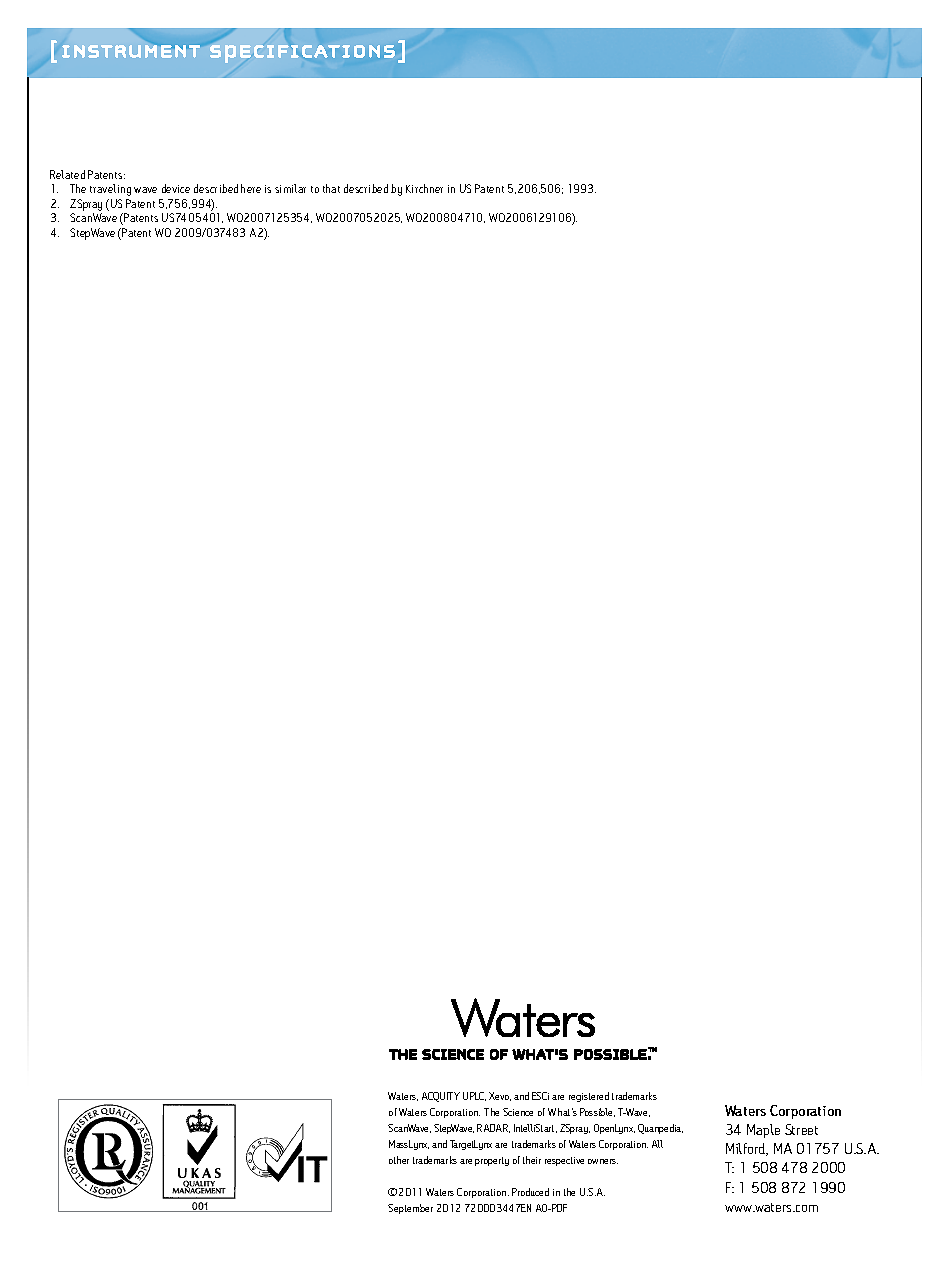  What do you see at coordinates (399, 1160) in the image?
I see `other` at bounding box center [399, 1160].
